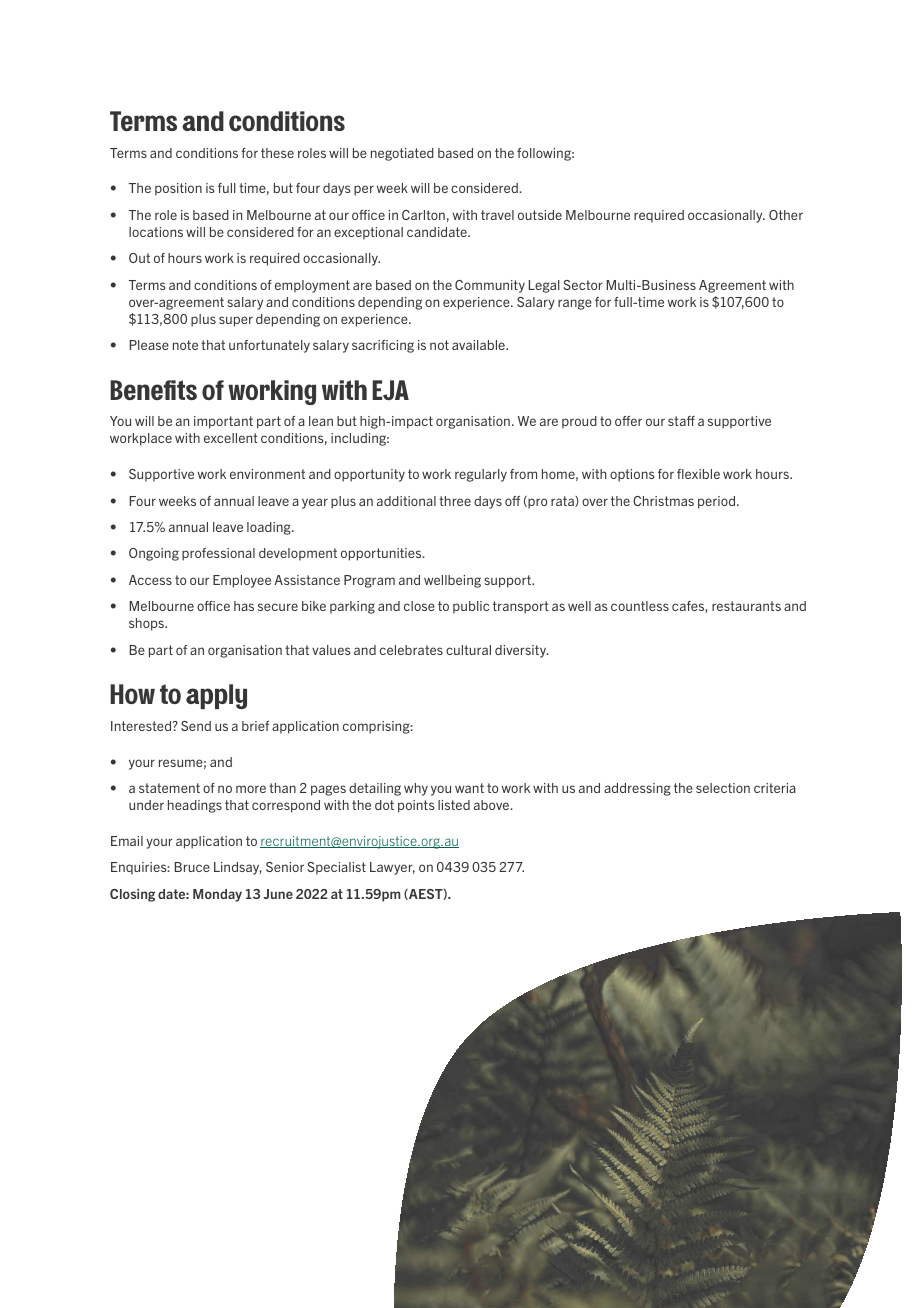  What do you see at coordinates (718, 502) in the image?
I see `period` at bounding box center [718, 502].
